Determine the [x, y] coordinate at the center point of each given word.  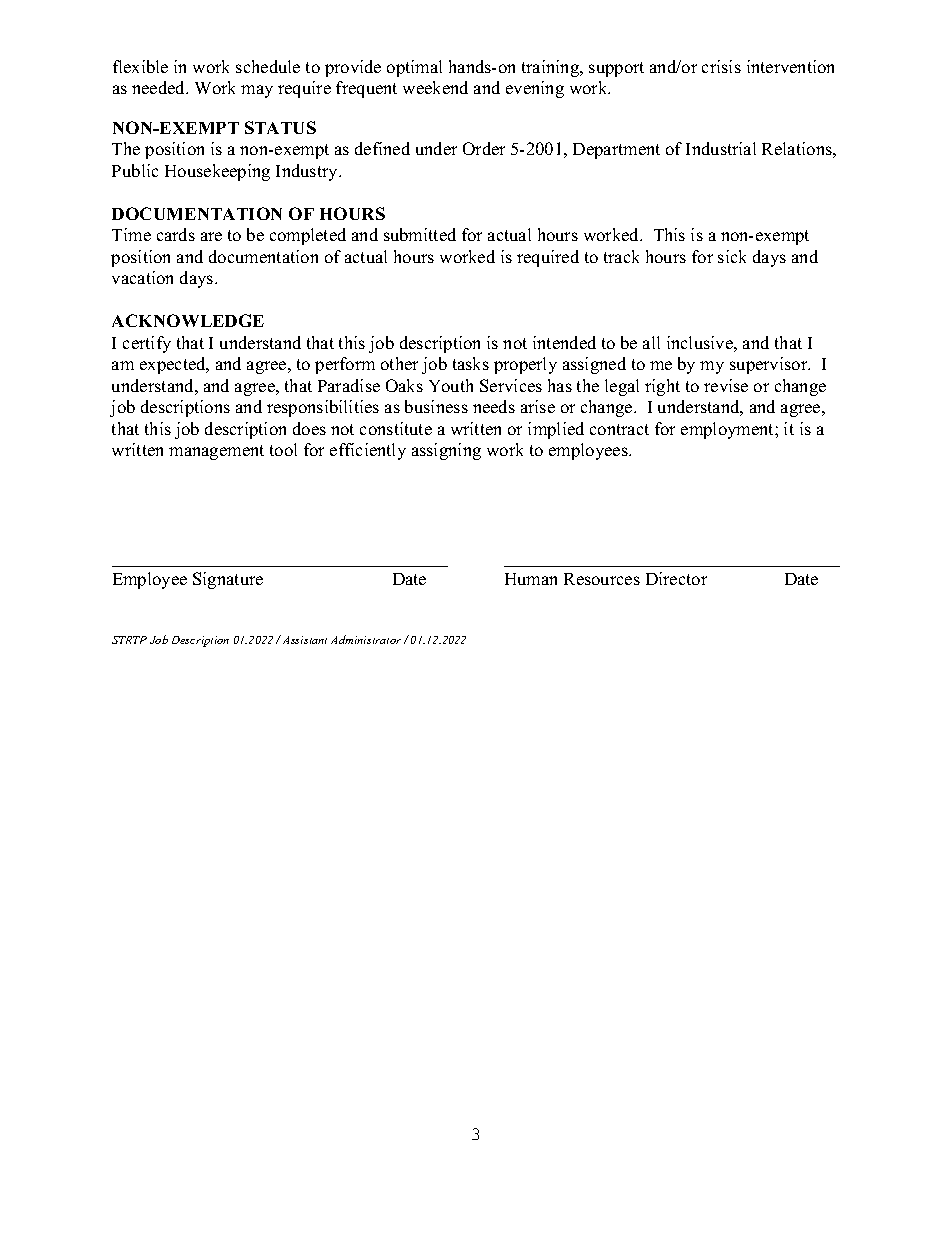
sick [732, 256]
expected [174, 365]
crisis [721, 66]
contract [619, 429]
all [651, 342]
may [257, 91]
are [211, 236]
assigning [446, 451]
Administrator [366, 639]
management [216, 452]
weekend [435, 87]
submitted [420, 234]
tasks [471, 363]
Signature [228, 580]
